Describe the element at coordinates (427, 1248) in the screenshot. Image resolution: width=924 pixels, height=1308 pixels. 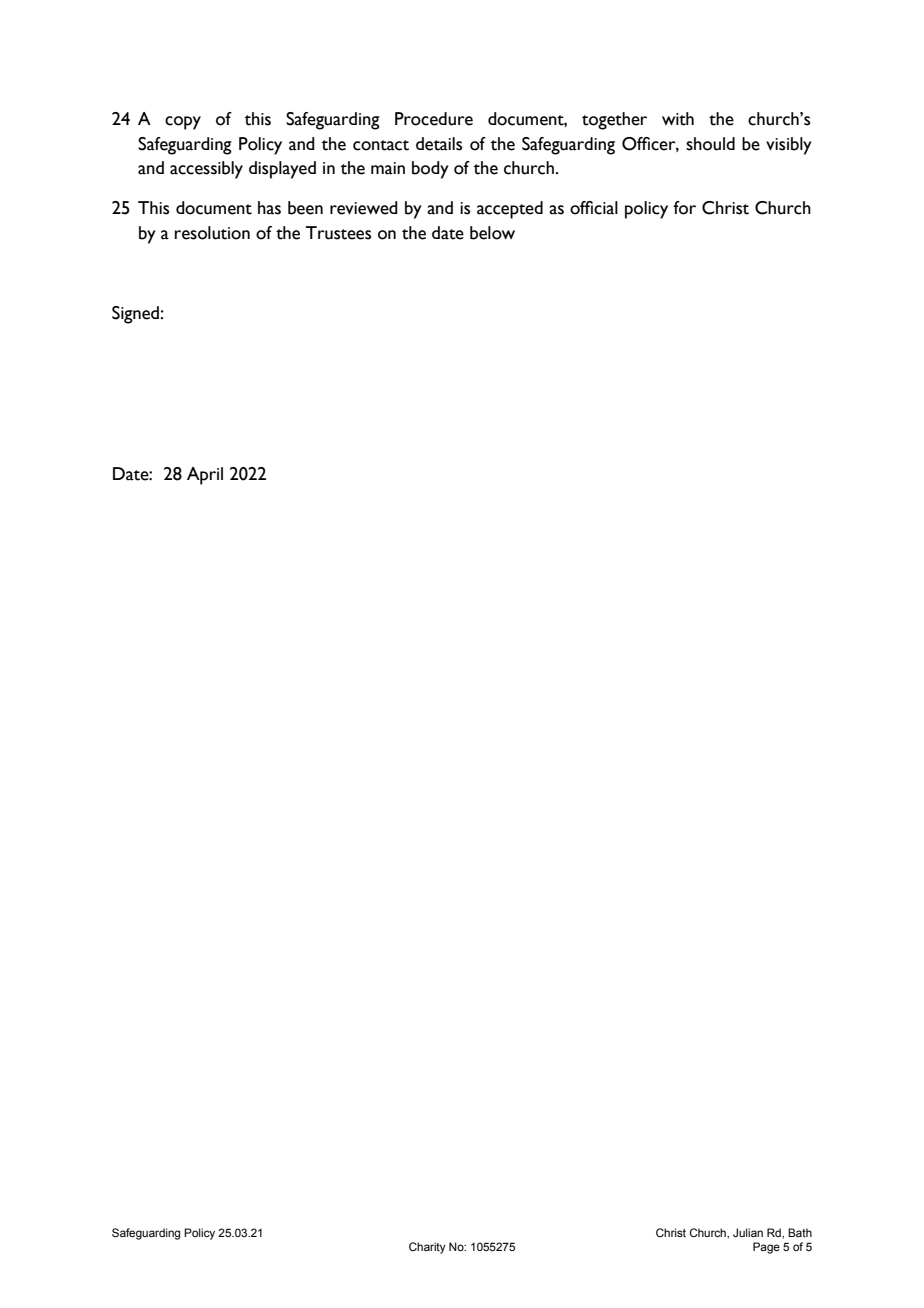
I see `Charity` at that location.
